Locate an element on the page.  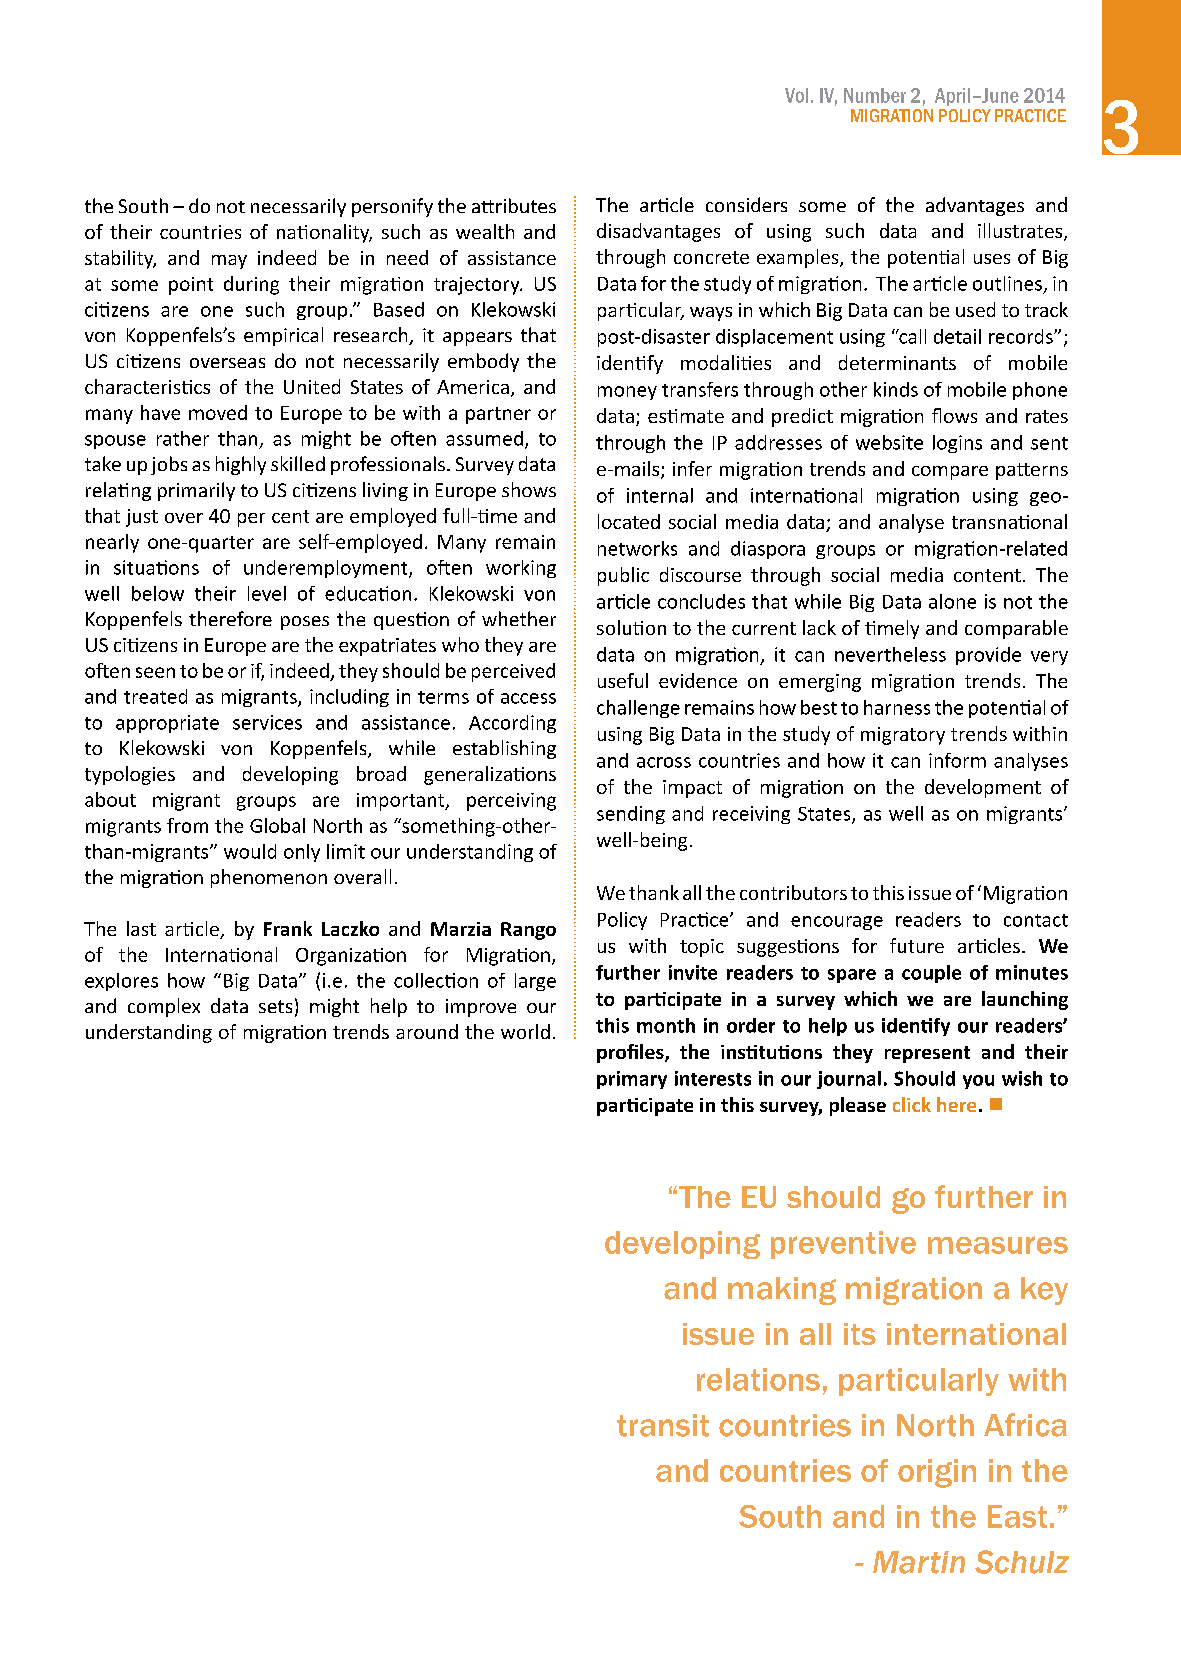
primarily is located at coordinates (196, 491).
